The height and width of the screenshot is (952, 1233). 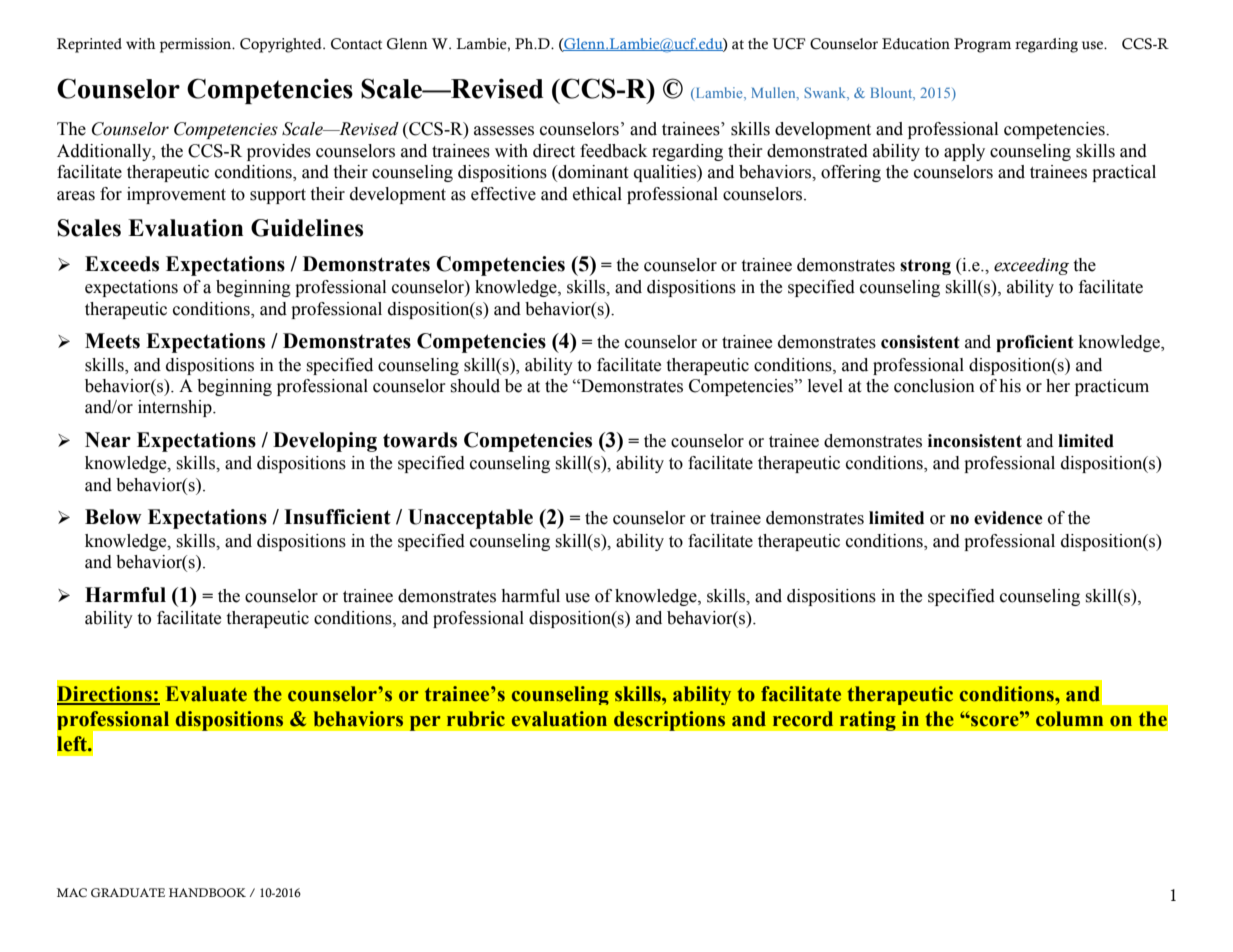 I want to click on ethical, so click(x=597, y=194).
